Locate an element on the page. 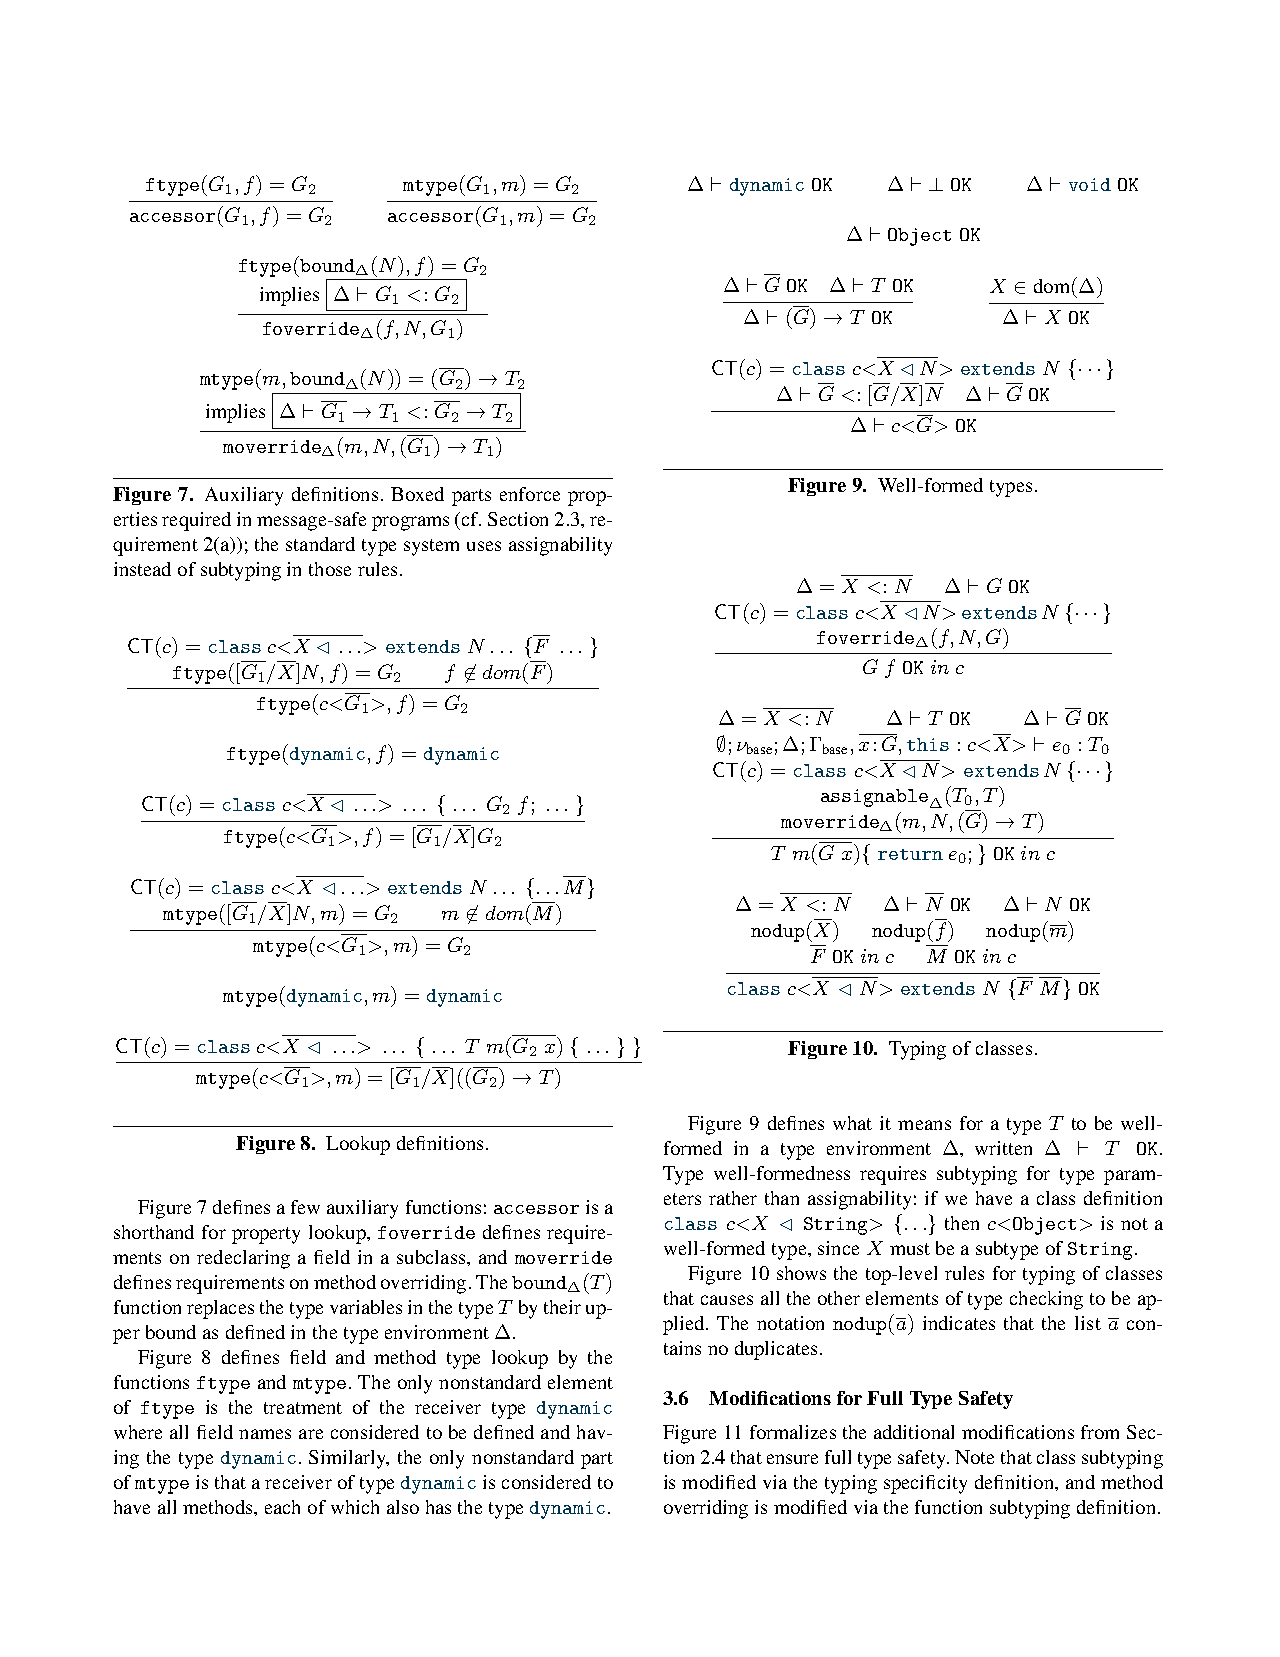 This page has width=1280, height=1657. void is located at coordinates (1090, 184).
